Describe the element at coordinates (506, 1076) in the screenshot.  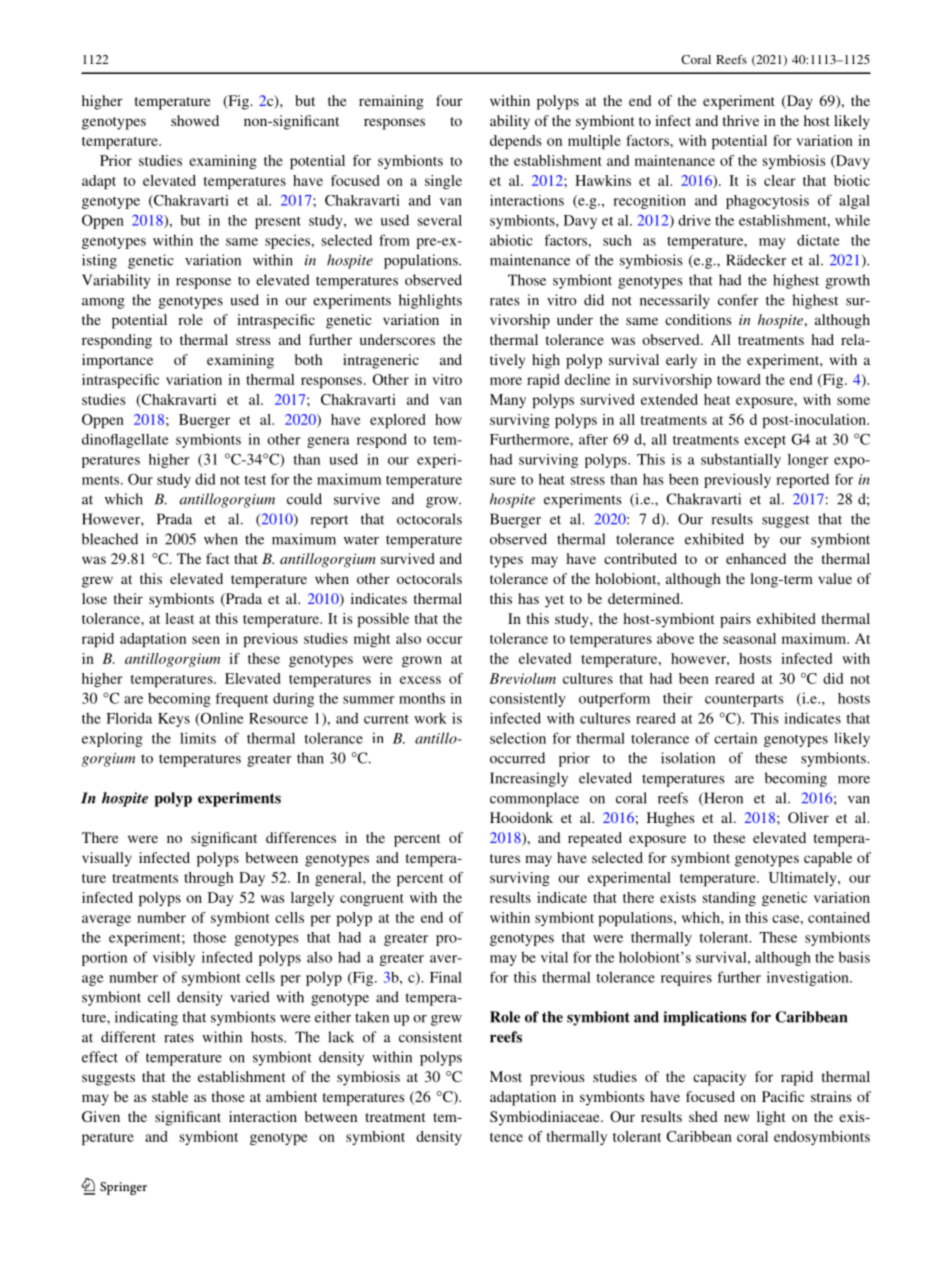
I see `Most` at that location.
